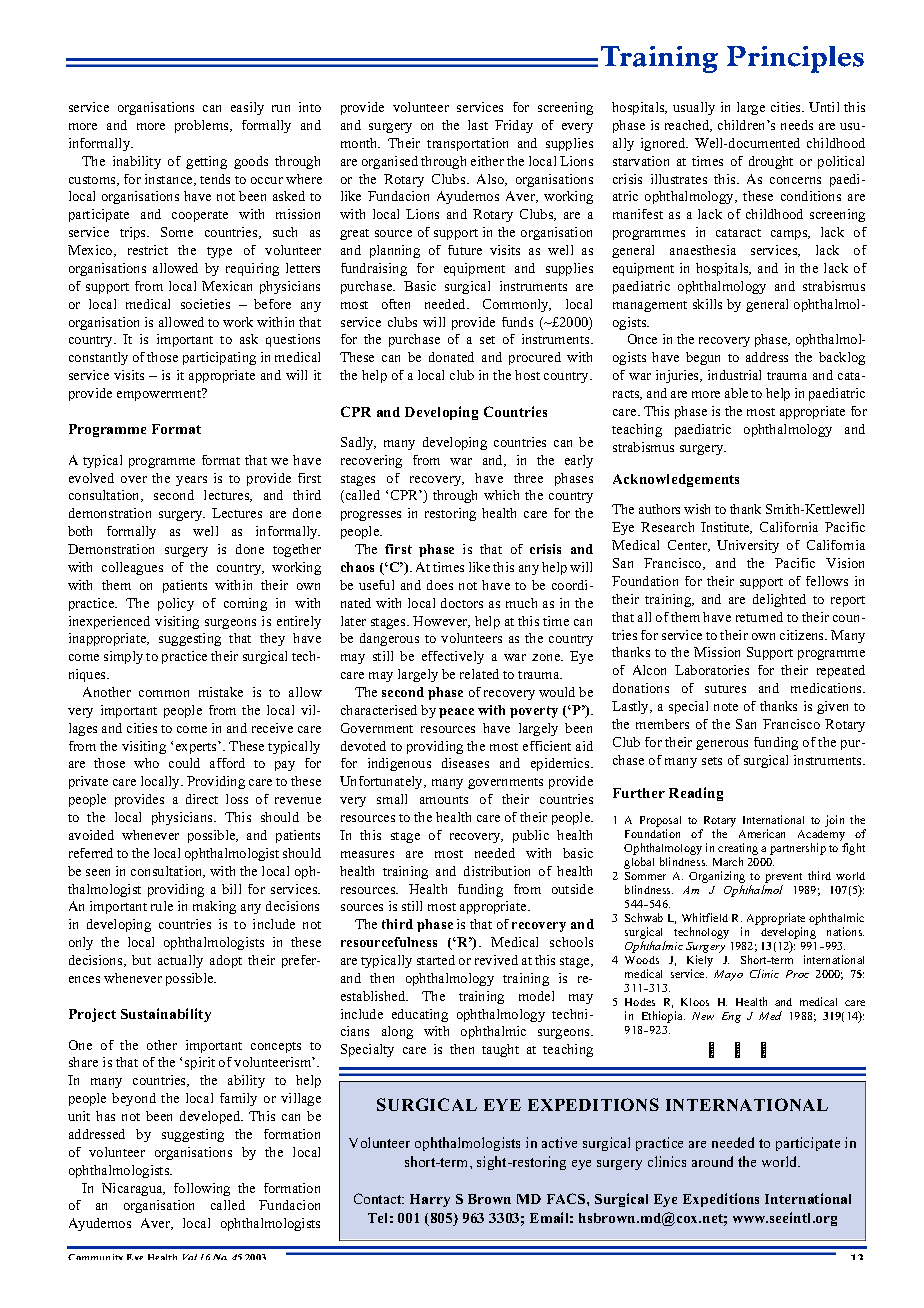 Image resolution: width=924 pixels, height=1308 pixels. What do you see at coordinates (444, 800) in the screenshot?
I see `amounts` at bounding box center [444, 800].
